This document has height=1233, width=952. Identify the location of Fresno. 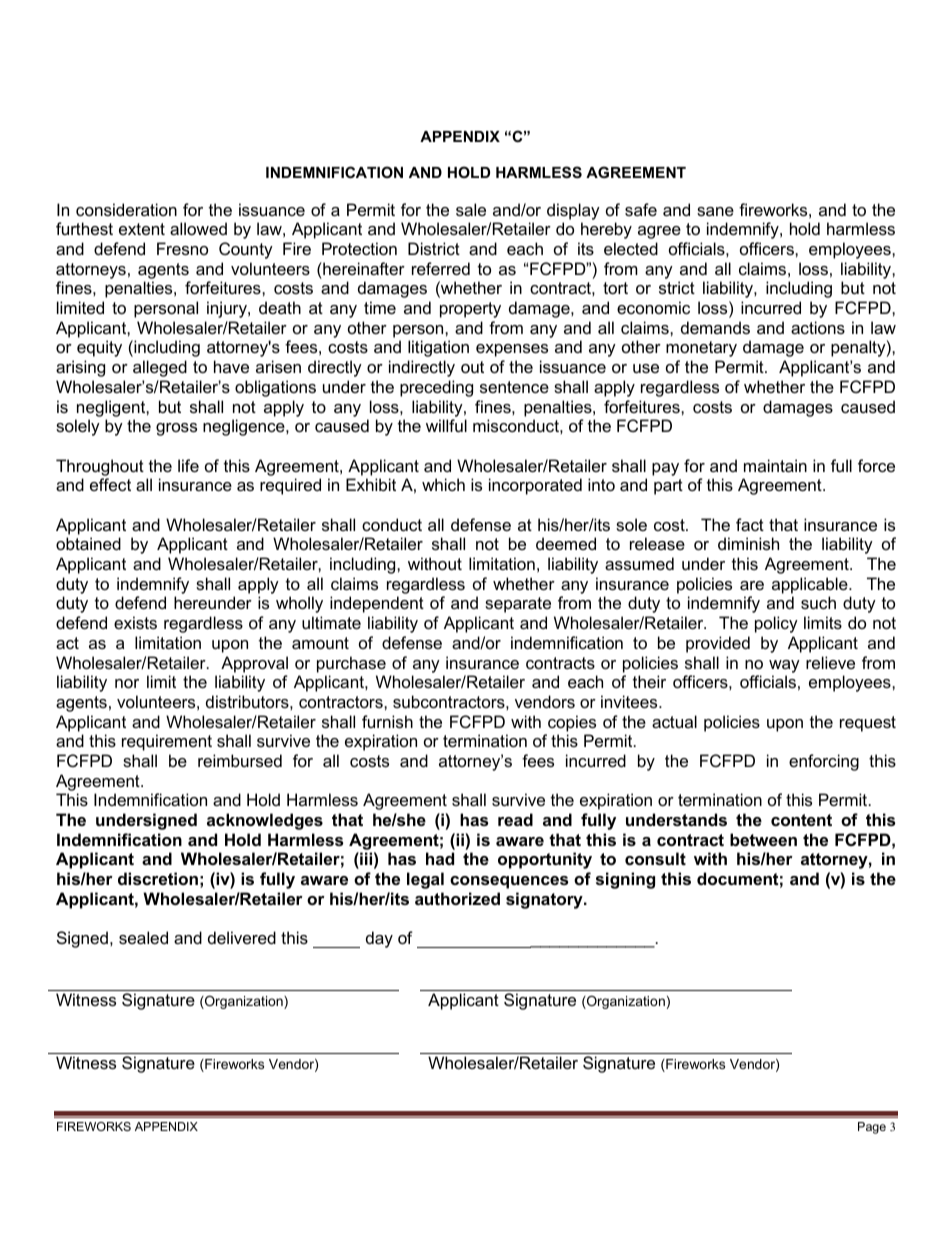
(182, 248).
